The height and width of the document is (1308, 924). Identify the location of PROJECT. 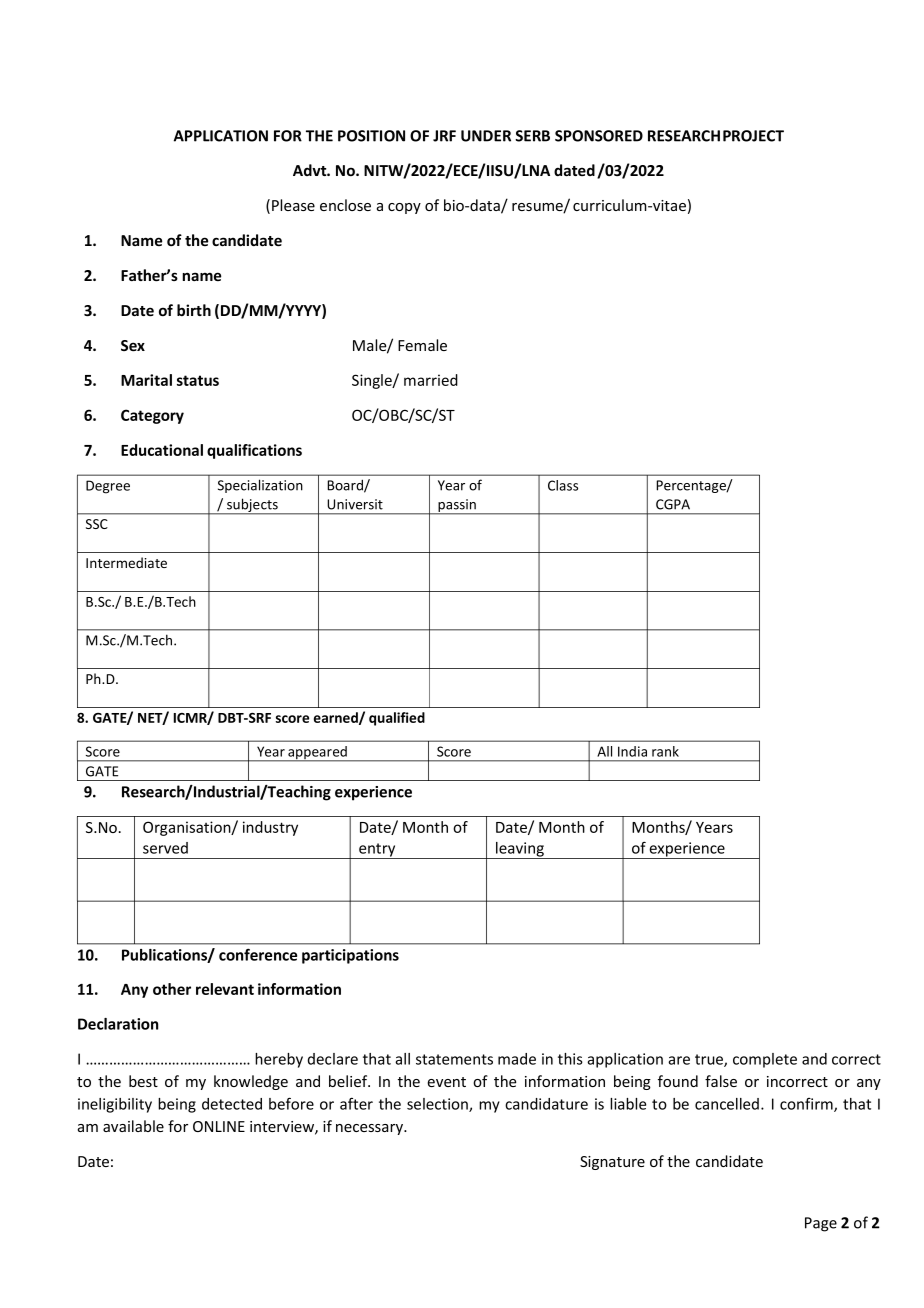
(753, 136).
